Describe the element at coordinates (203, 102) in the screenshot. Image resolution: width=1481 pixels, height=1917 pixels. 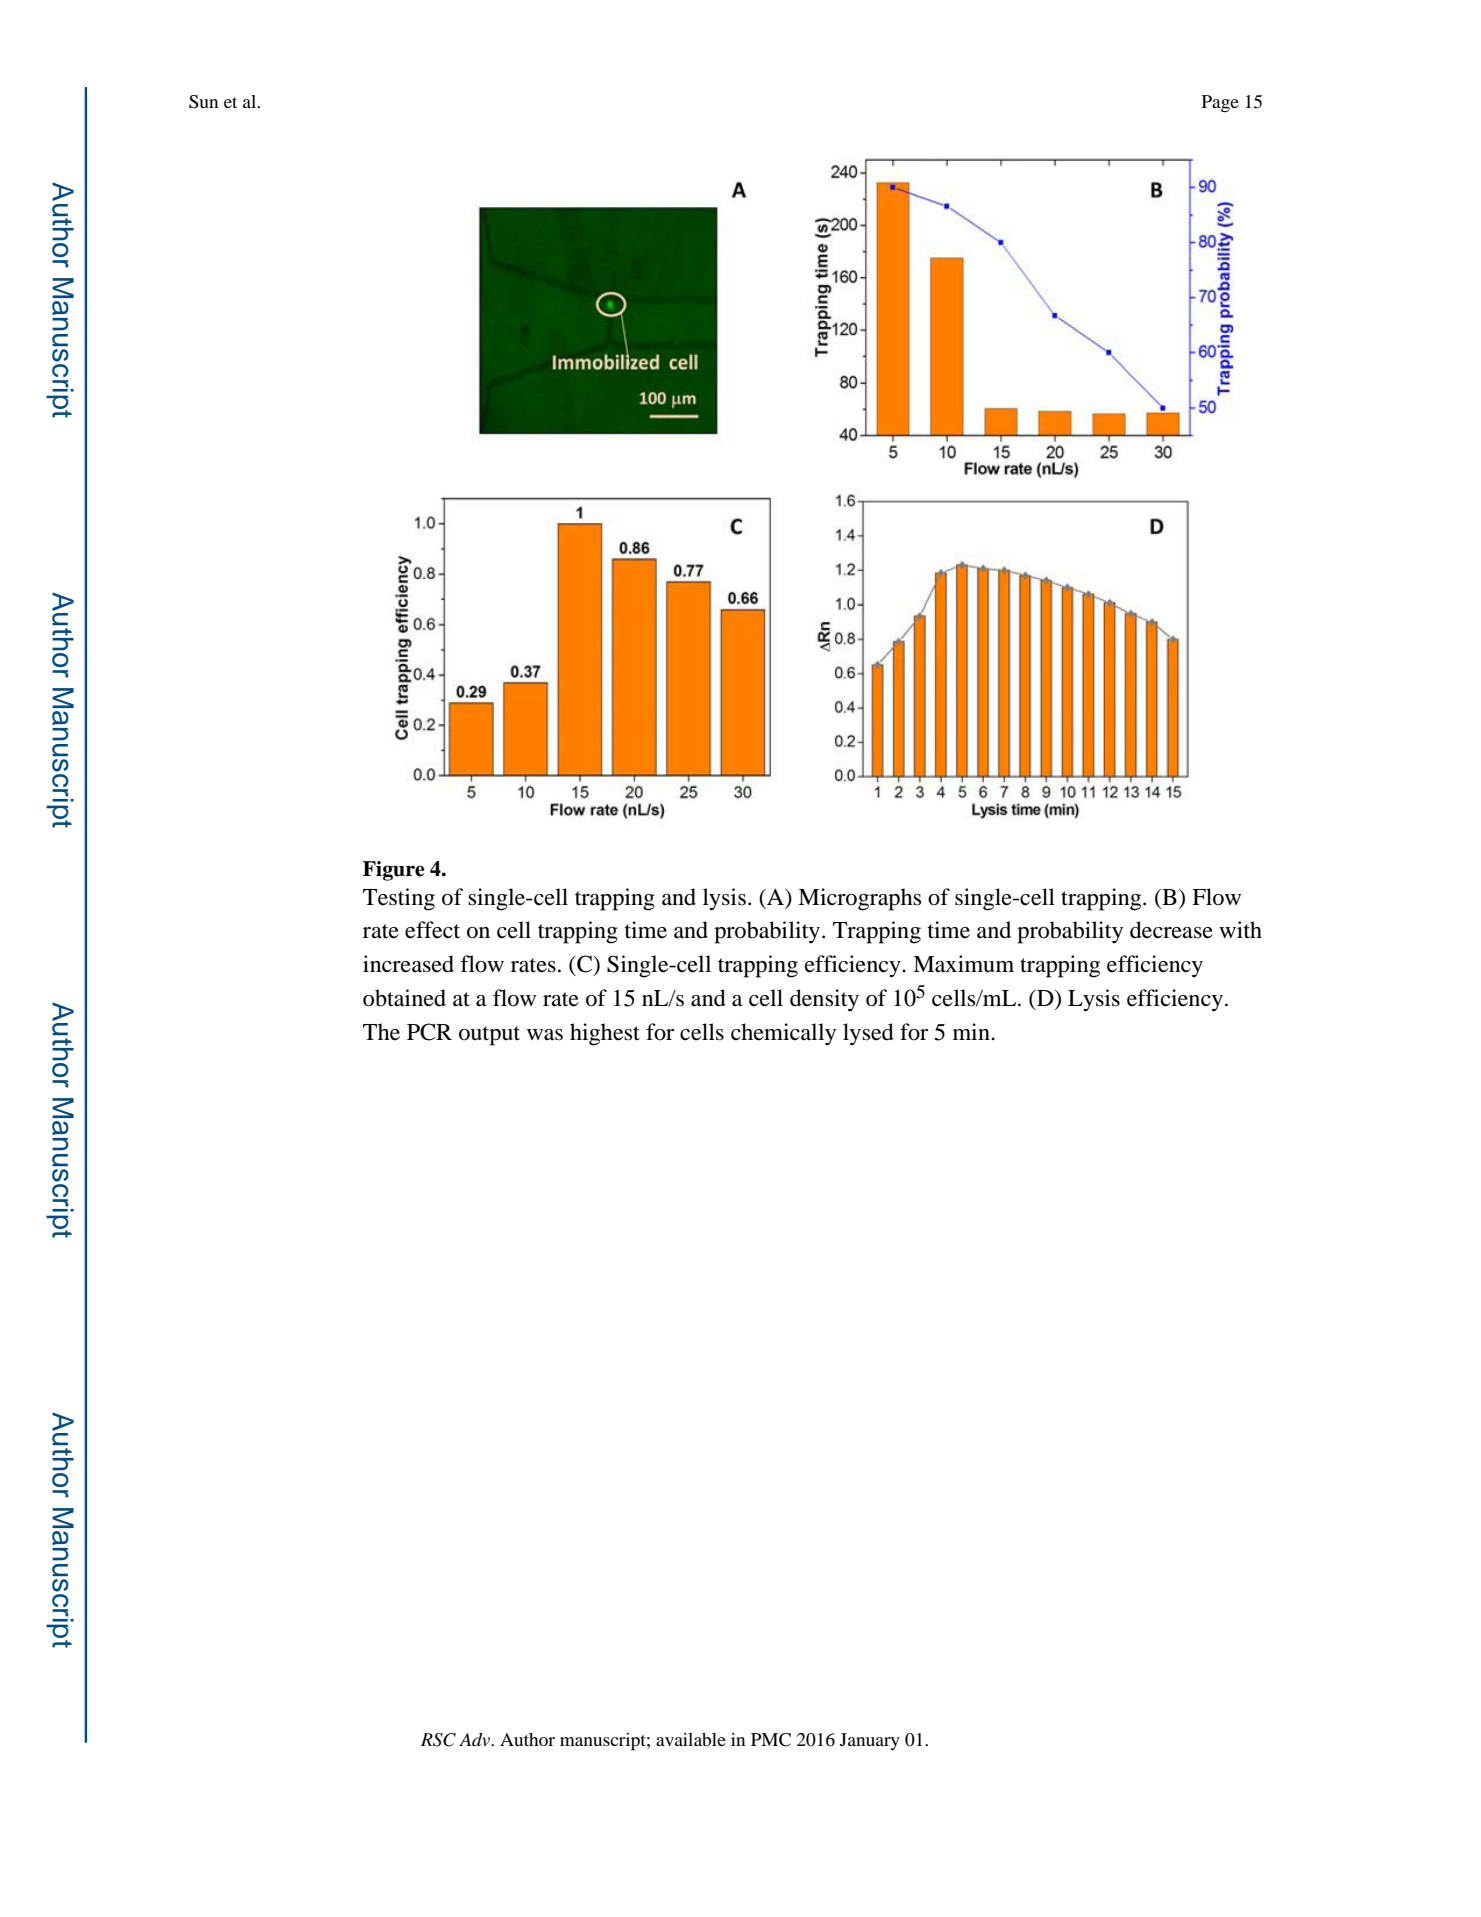
I see `Sun` at that location.
